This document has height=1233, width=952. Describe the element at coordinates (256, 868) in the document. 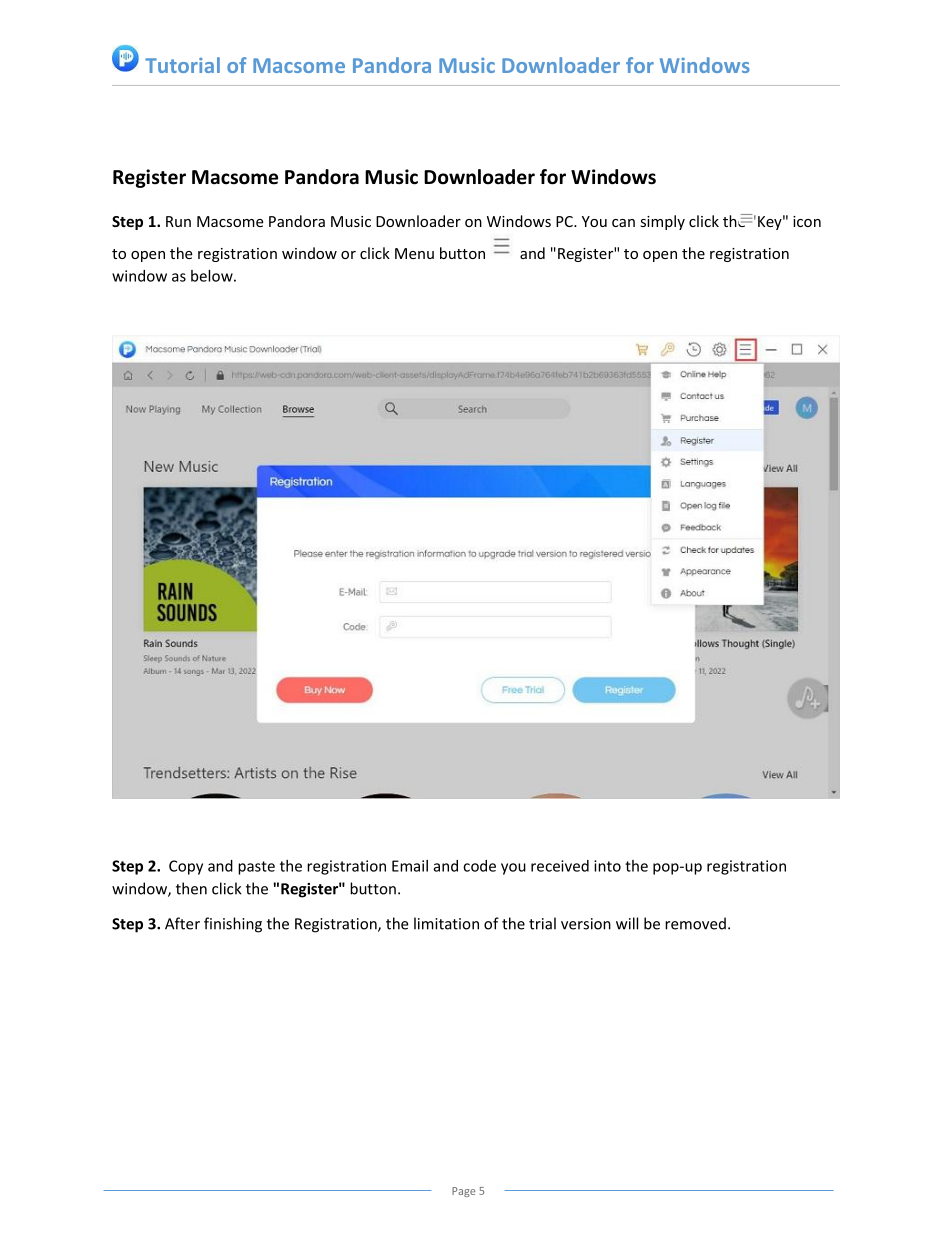

I see `paste` at that location.
